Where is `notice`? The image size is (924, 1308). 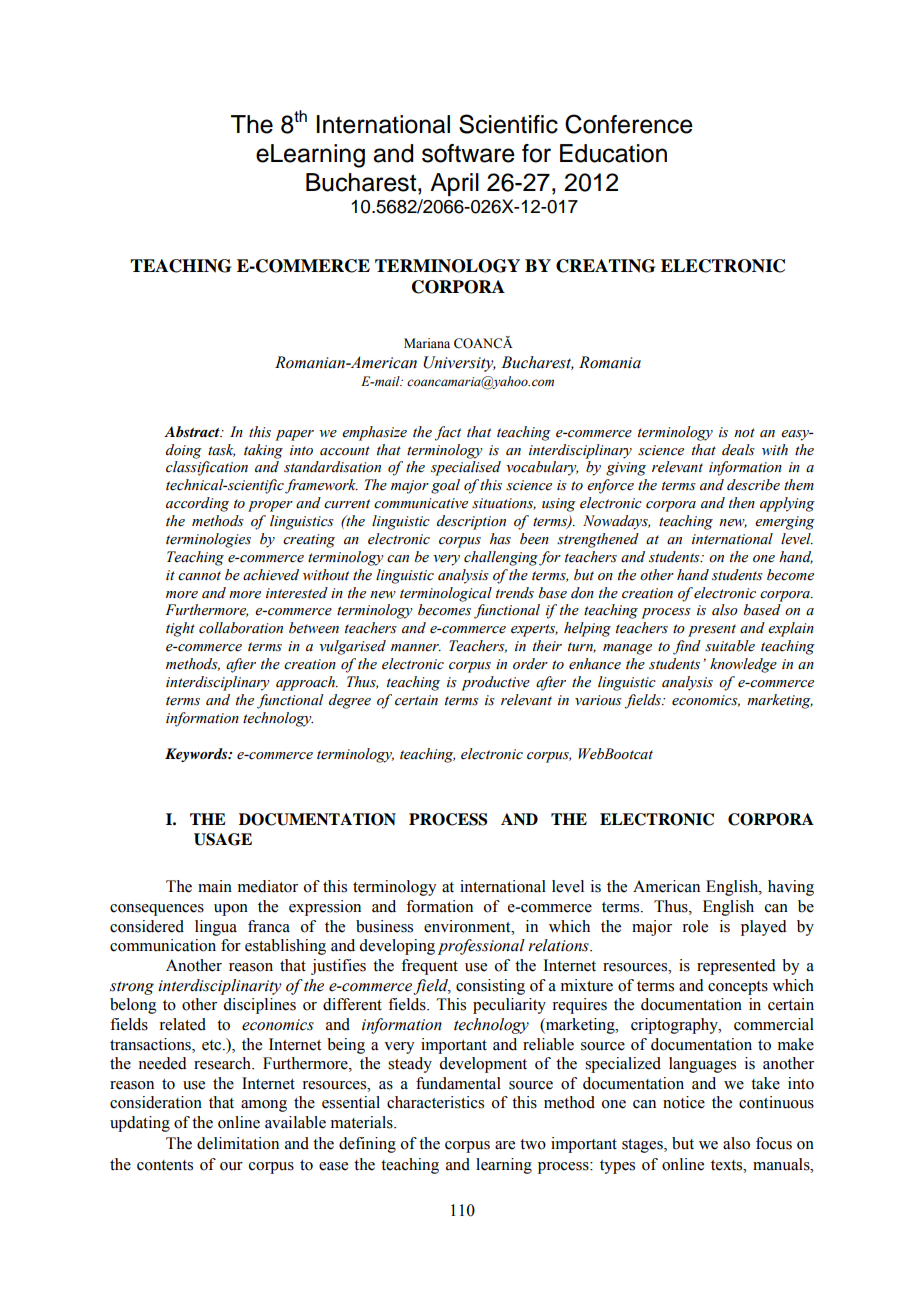
notice is located at coordinates (684, 1102).
